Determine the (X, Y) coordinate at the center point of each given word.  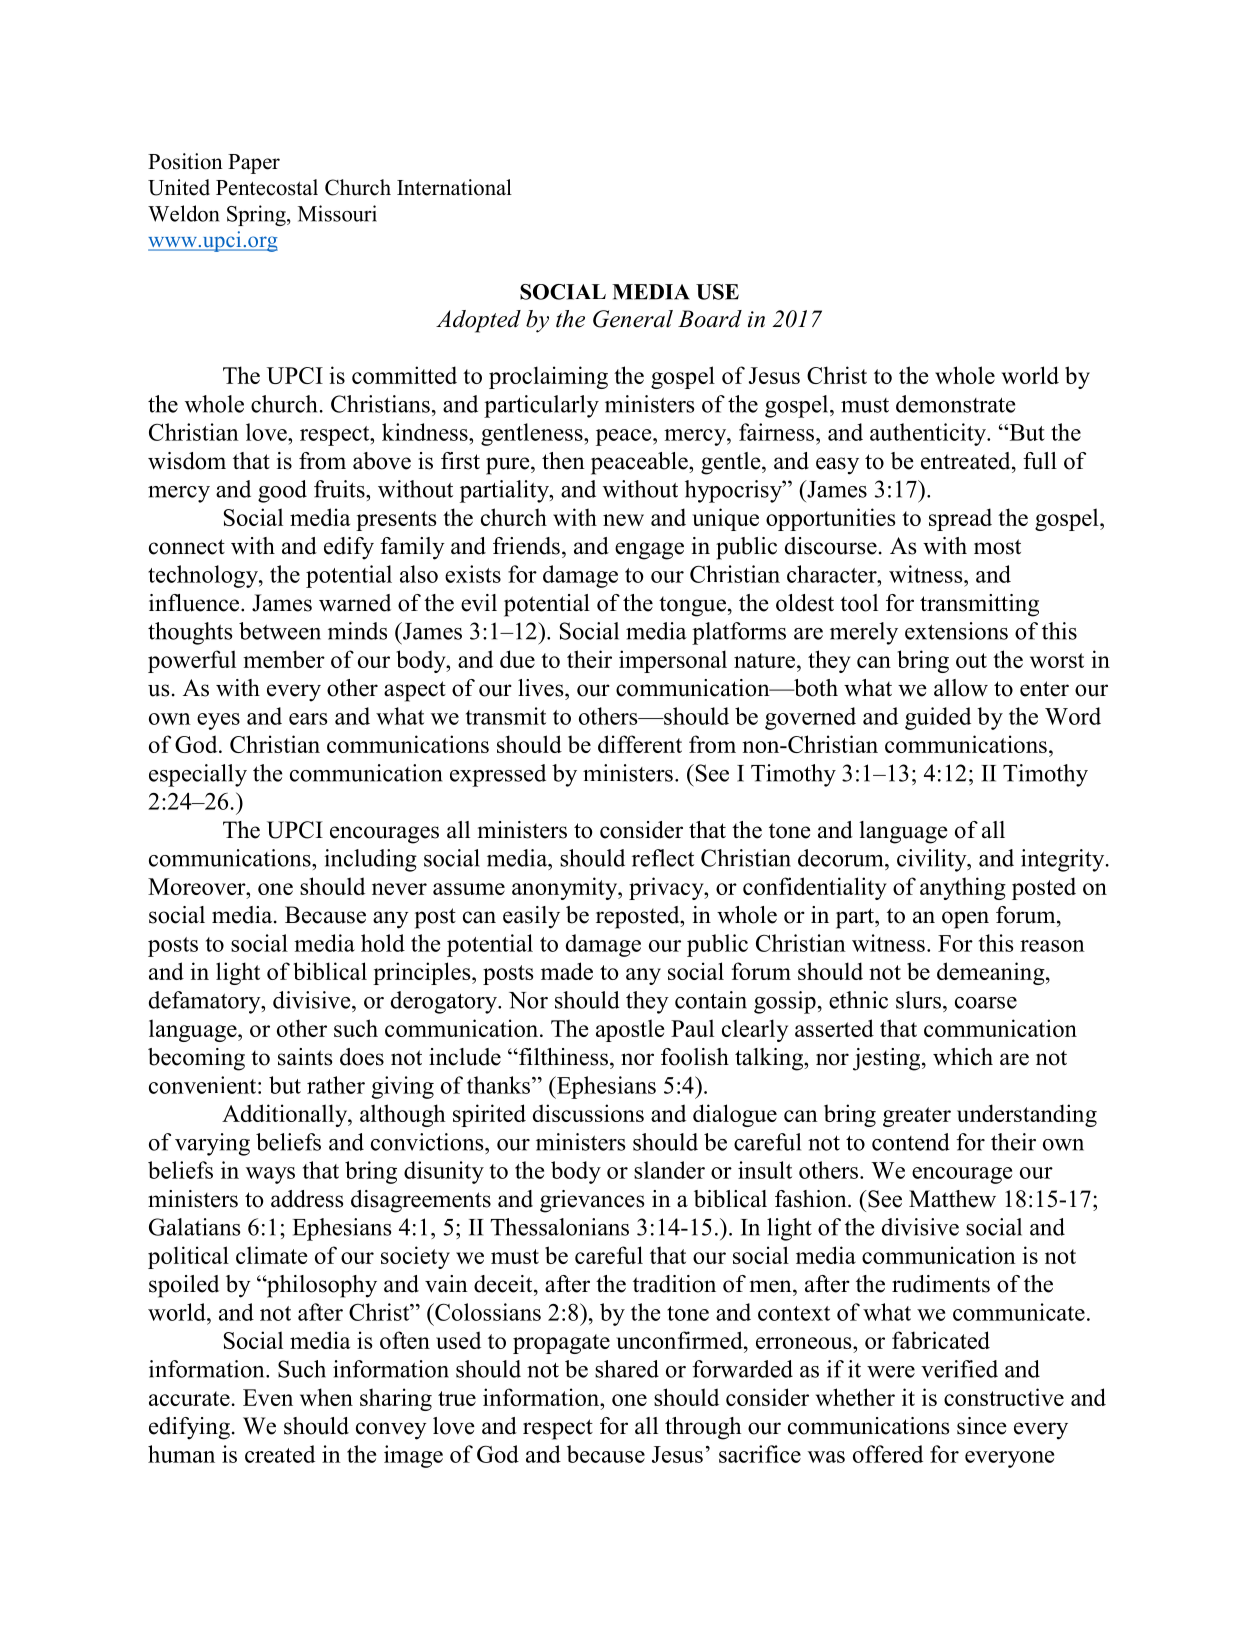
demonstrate (955, 404)
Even (268, 1397)
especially (198, 775)
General (633, 319)
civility (933, 860)
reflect (663, 858)
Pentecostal (267, 187)
